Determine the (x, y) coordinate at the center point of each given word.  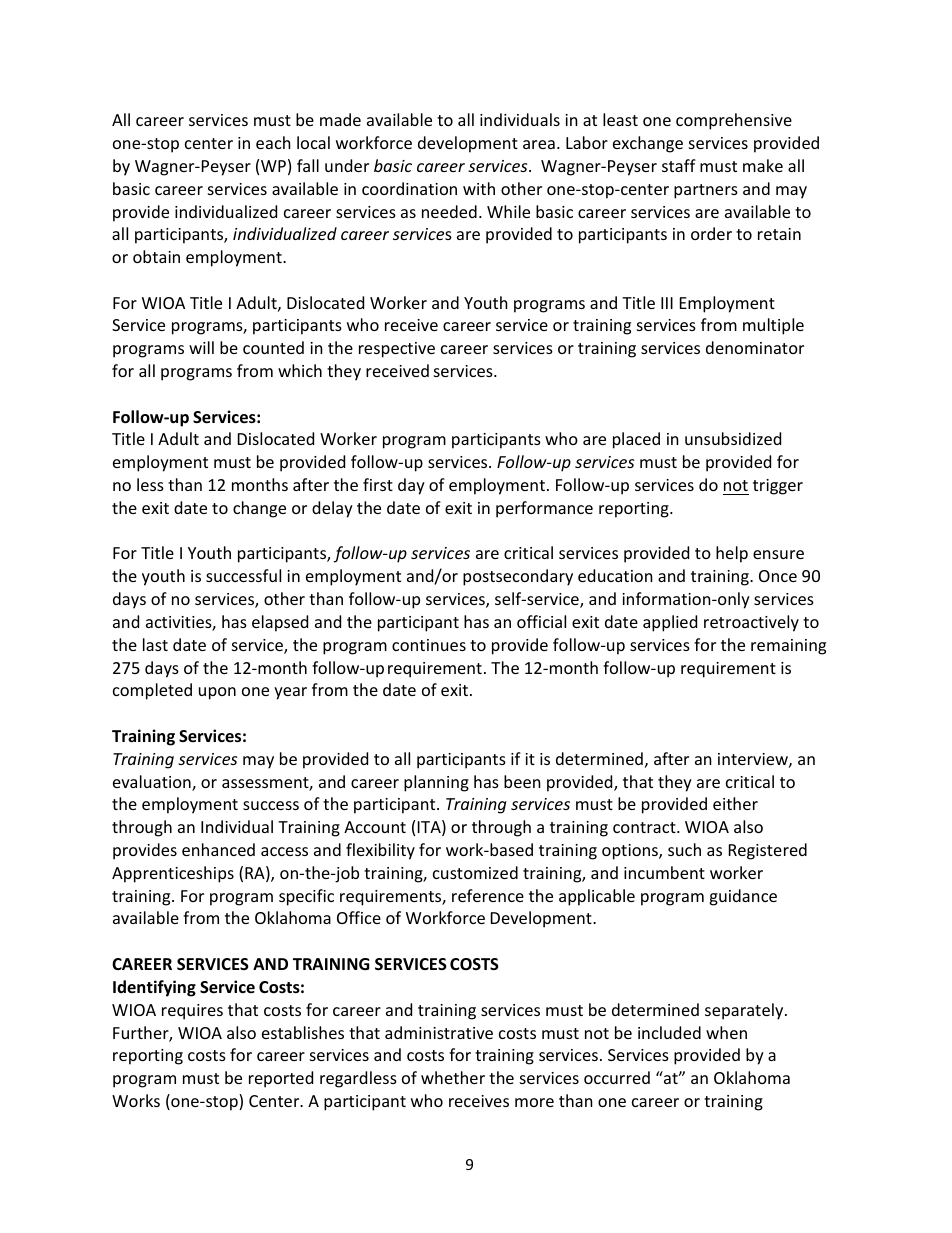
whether (453, 1077)
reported (281, 1079)
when (726, 1032)
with (479, 188)
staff (679, 165)
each (273, 142)
